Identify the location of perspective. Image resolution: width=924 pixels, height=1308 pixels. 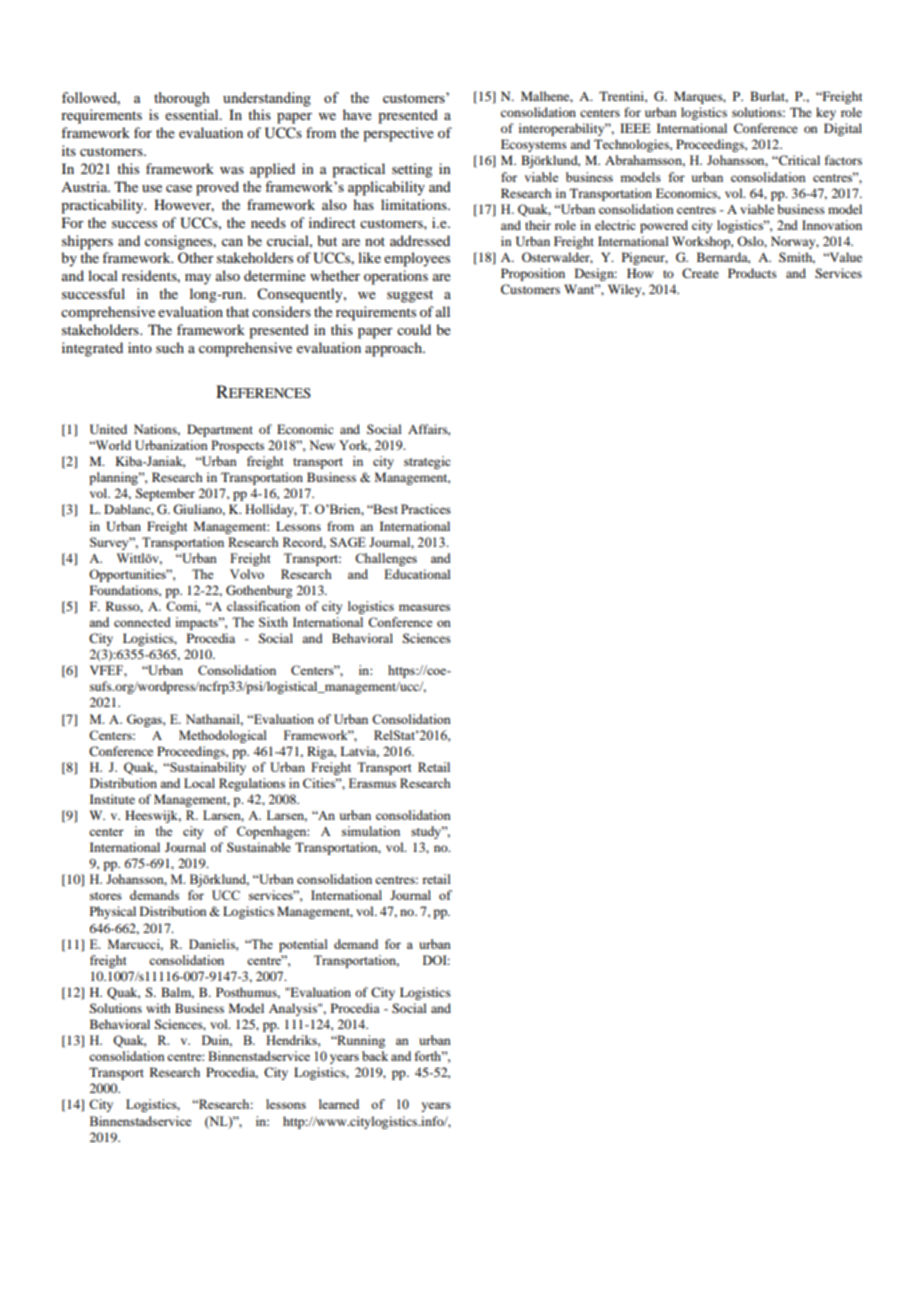
(398, 134).
